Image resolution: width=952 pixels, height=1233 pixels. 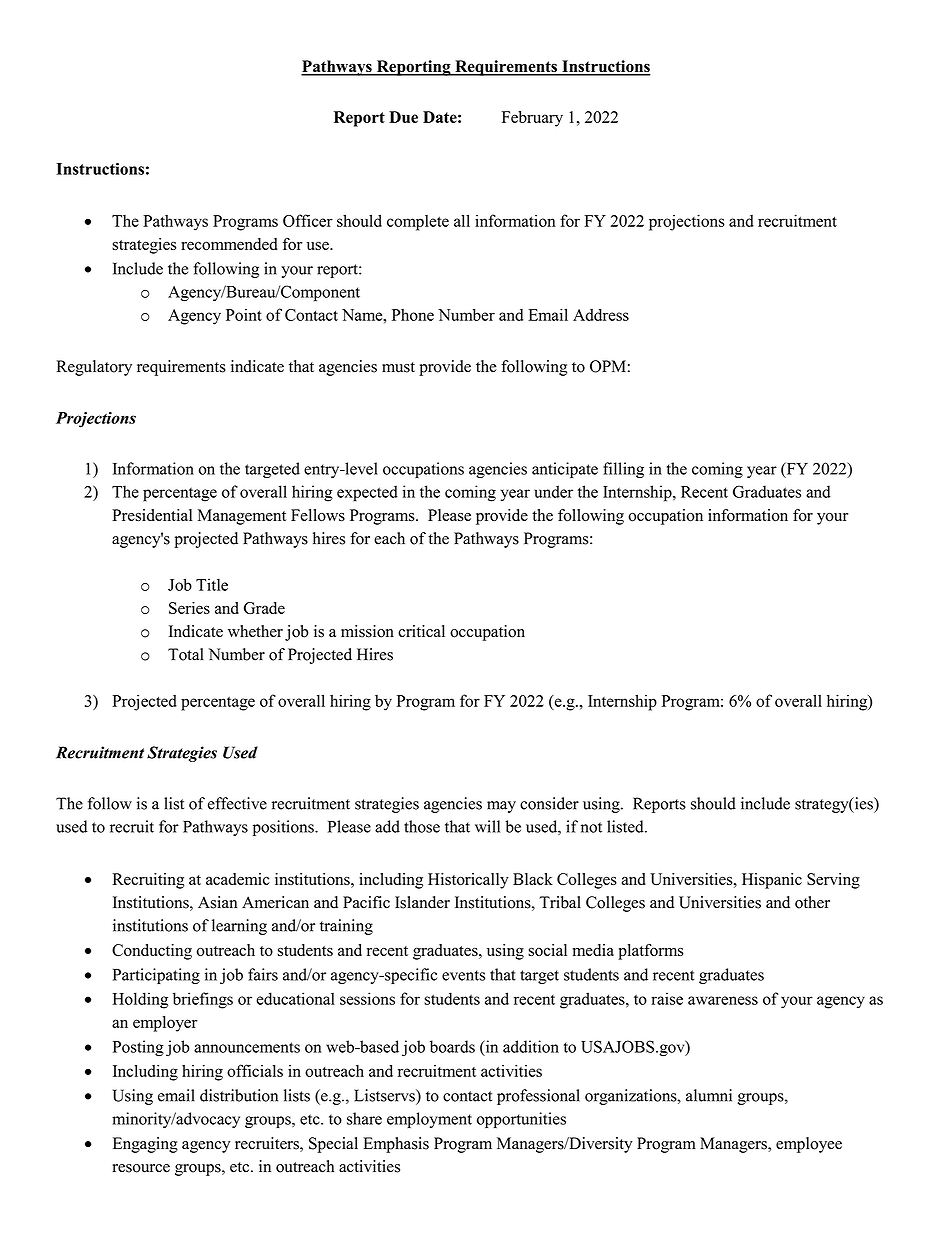 What do you see at coordinates (532, 119) in the screenshot?
I see `February` at bounding box center [532, 119].
